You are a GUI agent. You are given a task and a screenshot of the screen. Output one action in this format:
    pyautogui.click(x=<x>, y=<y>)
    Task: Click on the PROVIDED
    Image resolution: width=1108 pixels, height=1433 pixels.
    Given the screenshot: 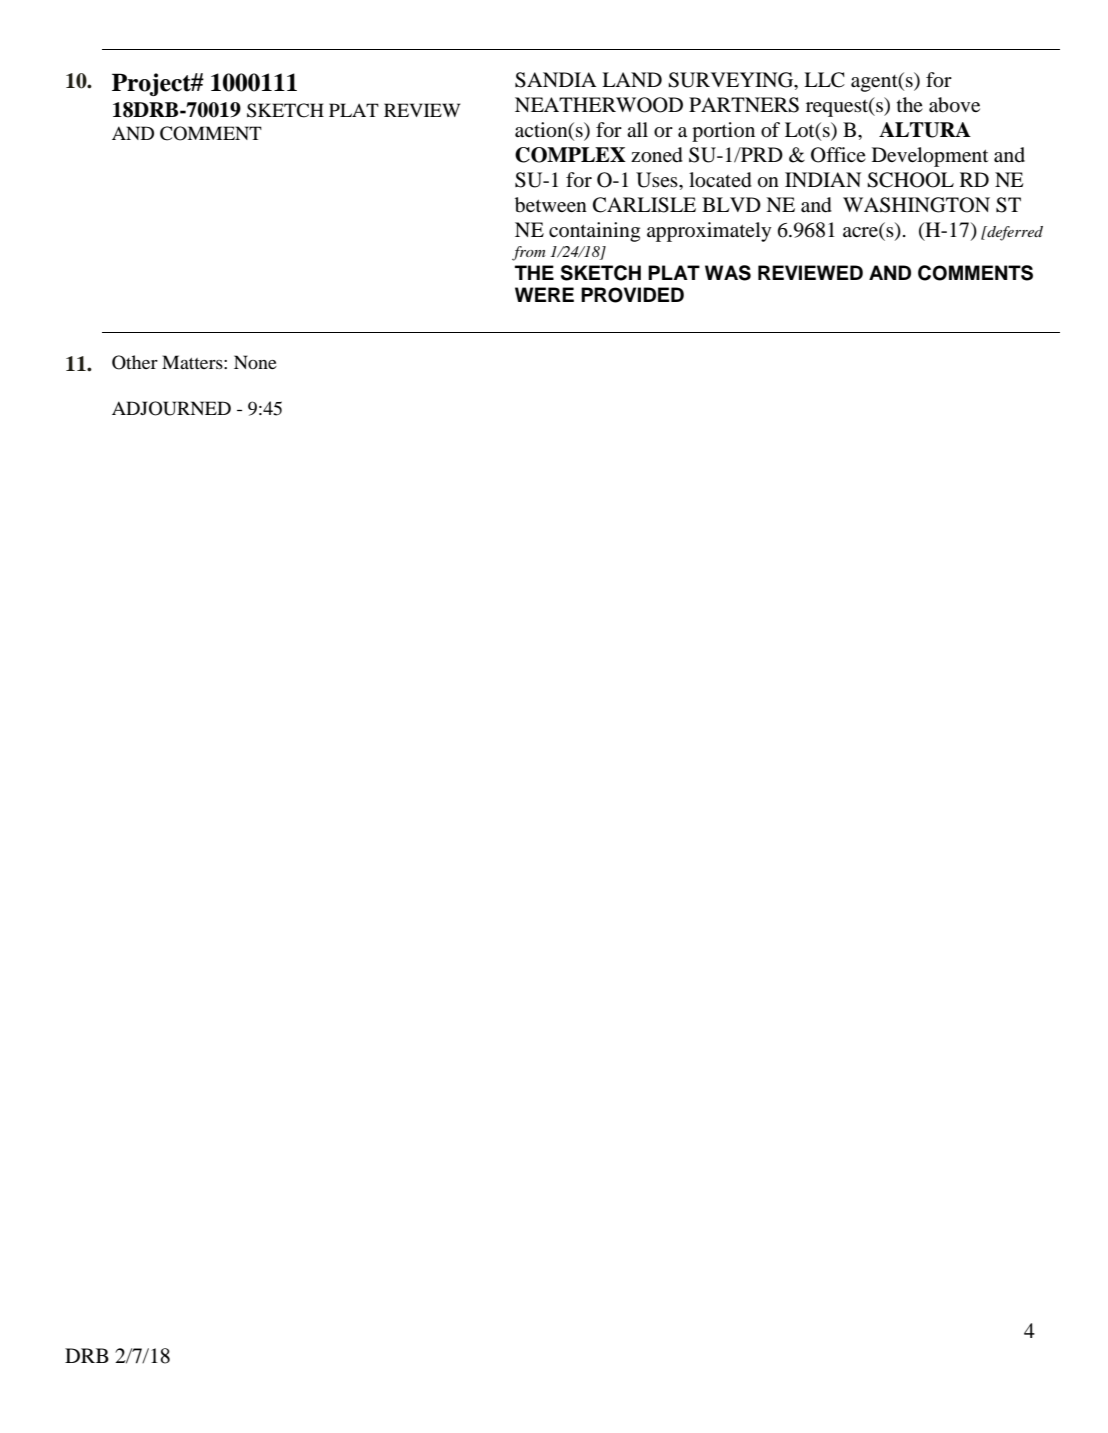 What is the action you would take?
    pyautogui.click(x=632, y=295)
